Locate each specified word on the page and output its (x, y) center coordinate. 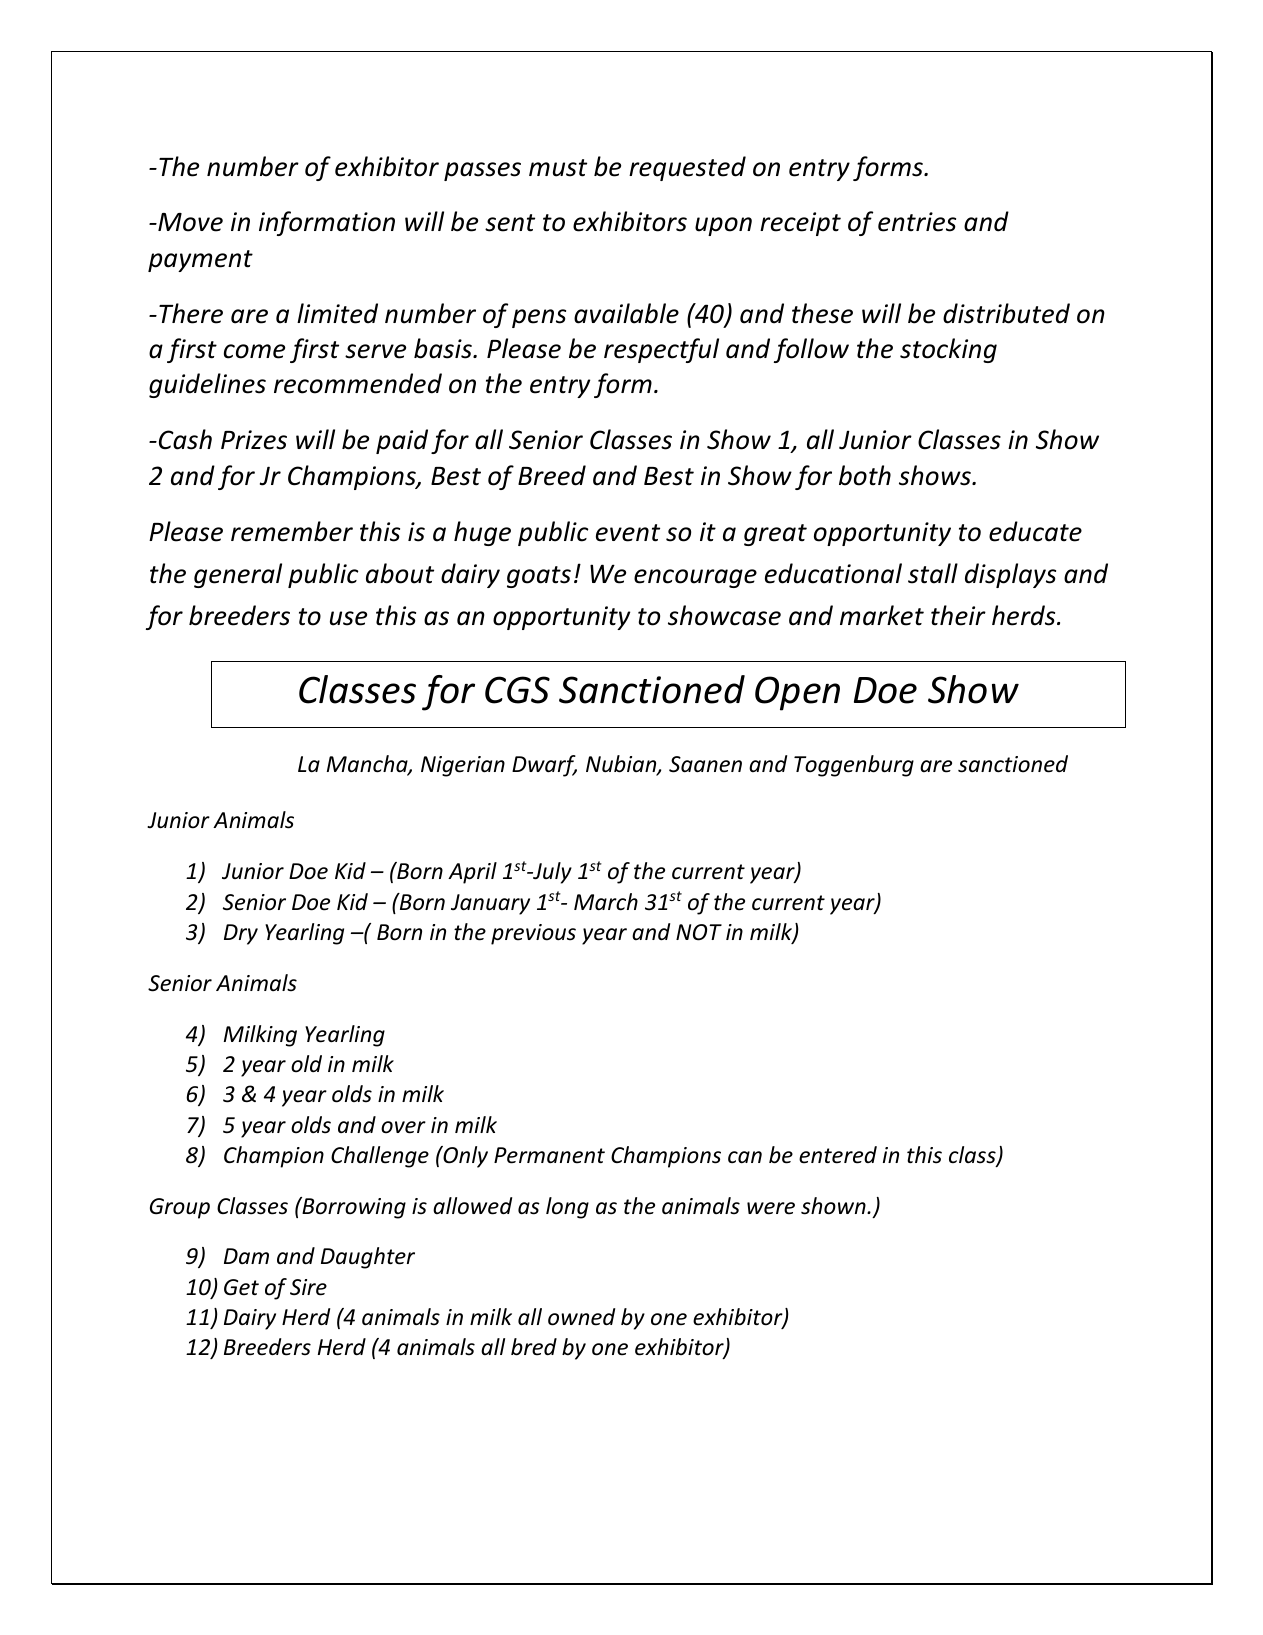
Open (797, 693)
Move (189, 222)
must (558, 168)
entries (917, 222)
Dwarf (544, 766)
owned (581, 1317)
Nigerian (463, 766)
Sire (308, 1287)
